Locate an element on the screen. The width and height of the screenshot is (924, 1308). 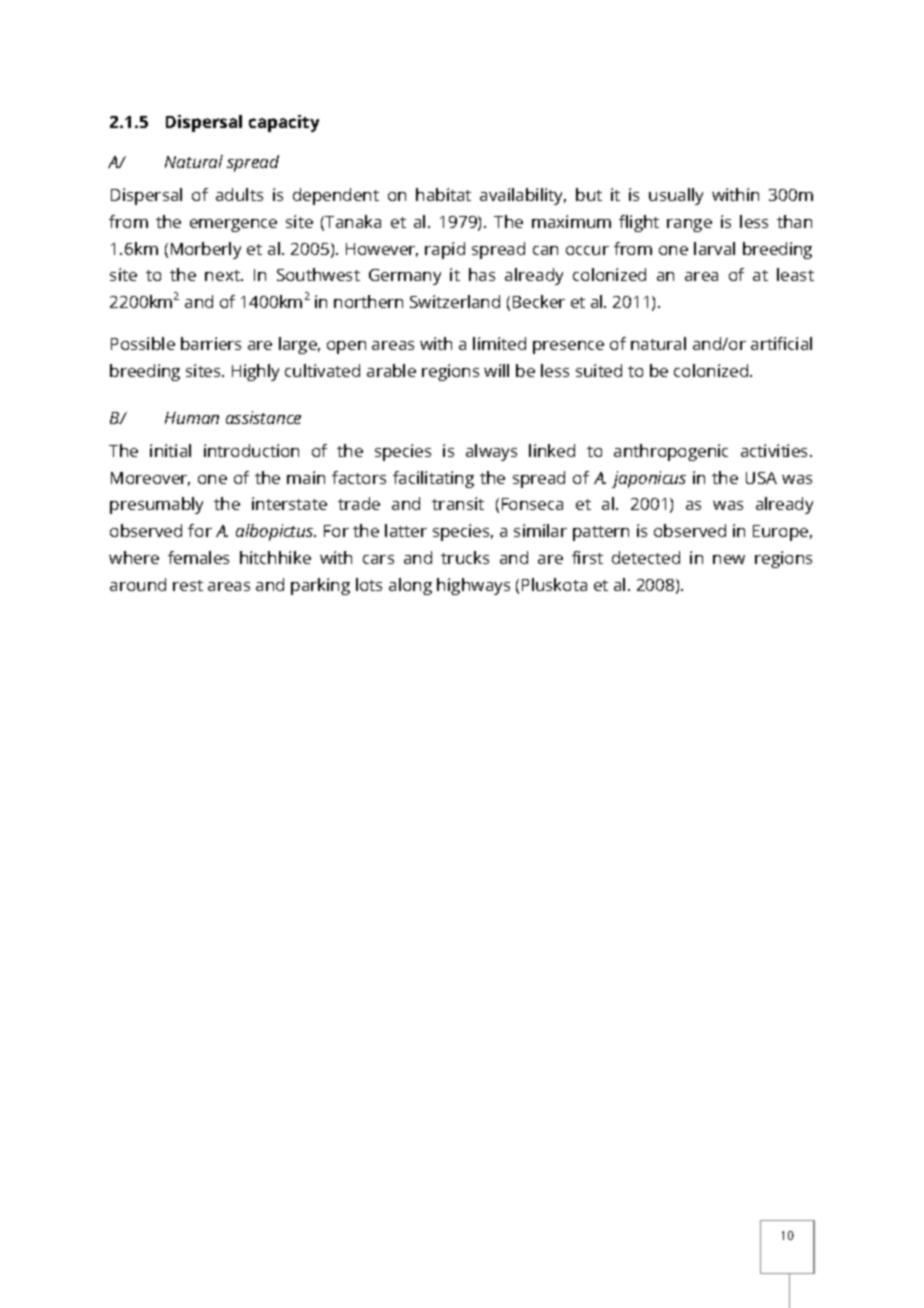
rest is located at coordinates (188, 585).
